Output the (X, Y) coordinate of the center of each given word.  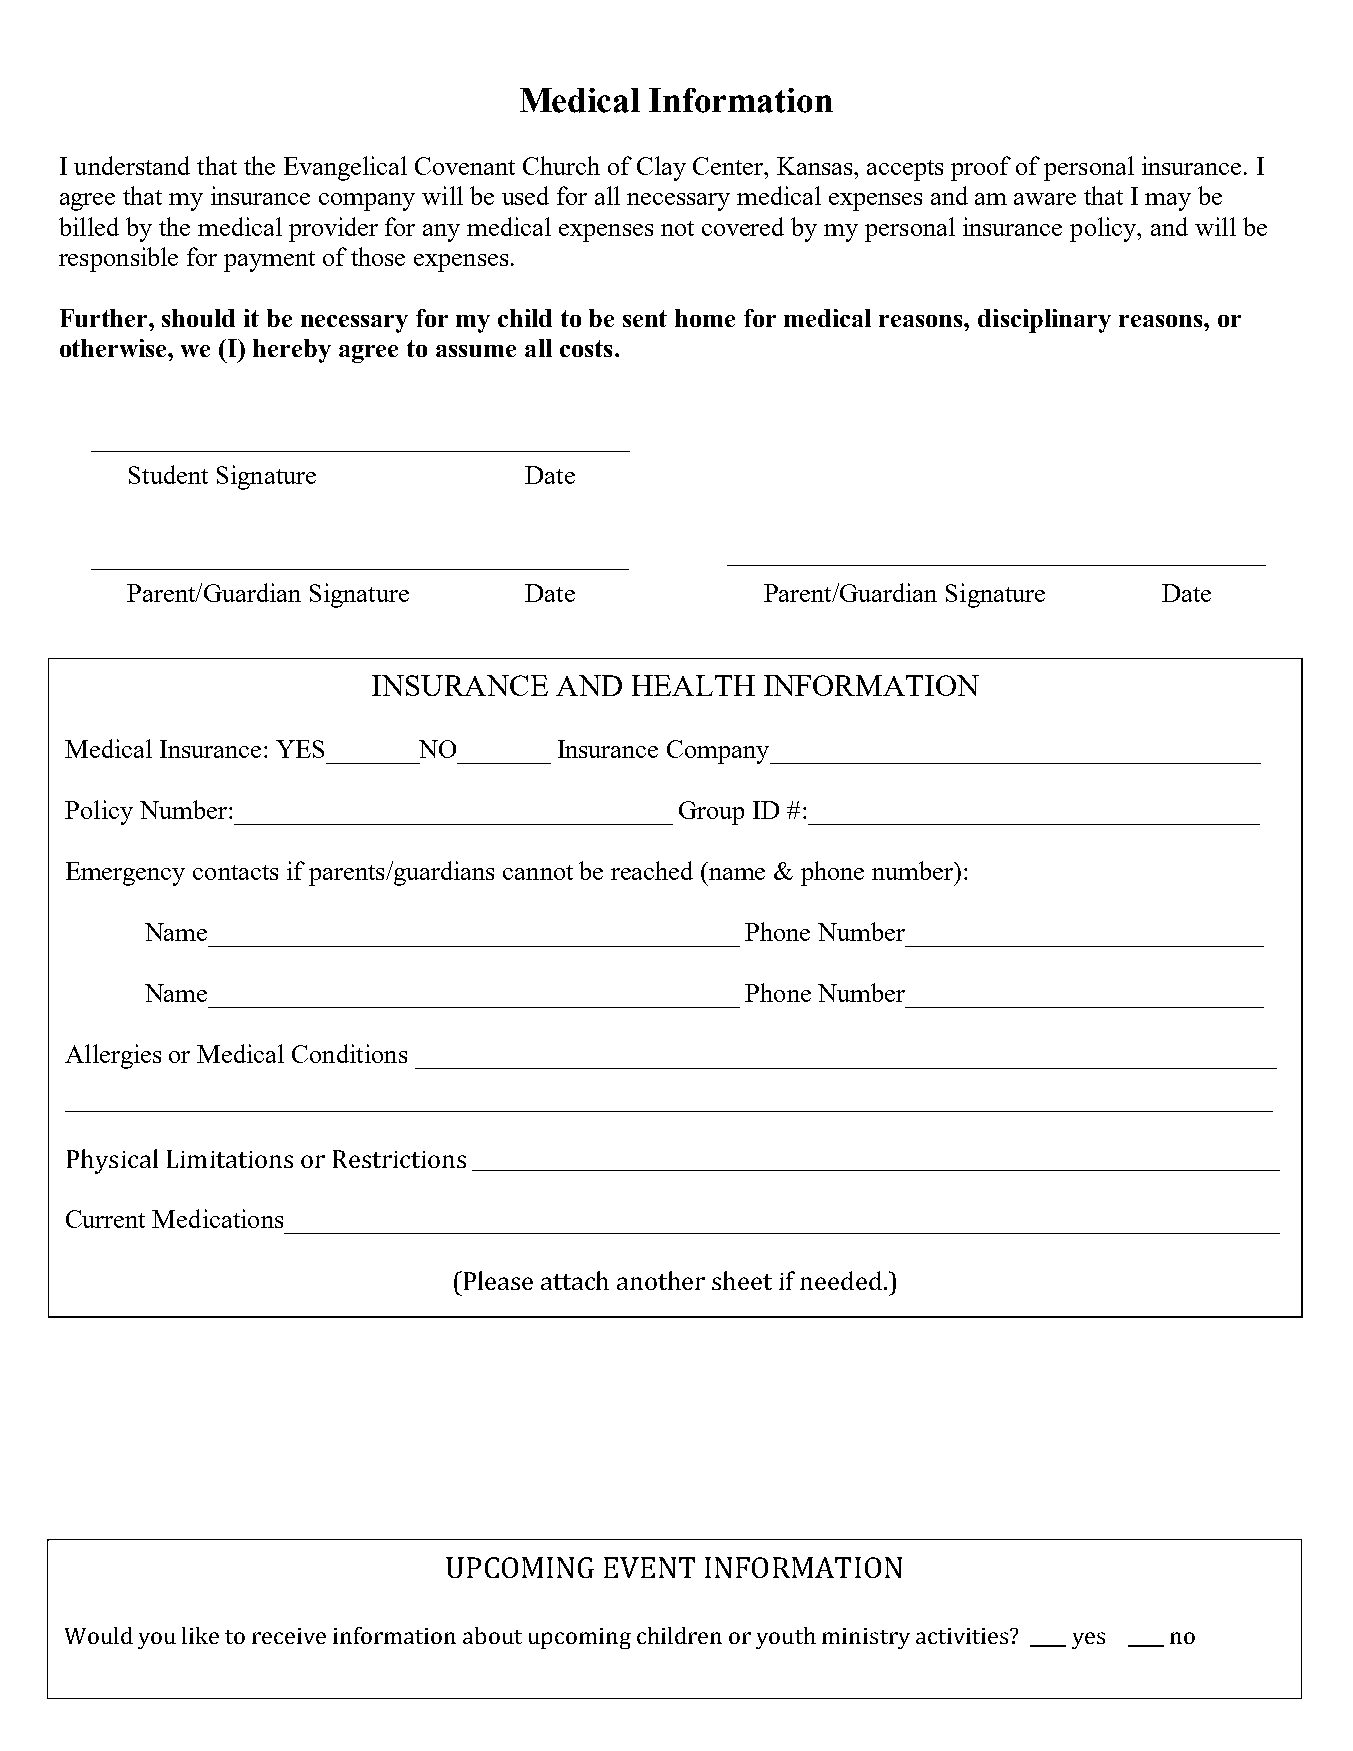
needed (842, 1280)
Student (168, 474)
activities (963, 1636)
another (661, 1280)
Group (711, 813)
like (200, 1635)
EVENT (649, 1567)
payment (269, 261)
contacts (235, 872)
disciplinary (1044, 321)
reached (652, 870)
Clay (661, 168)
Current (105, 1219)
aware (1045, 199)
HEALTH (693, 685)
